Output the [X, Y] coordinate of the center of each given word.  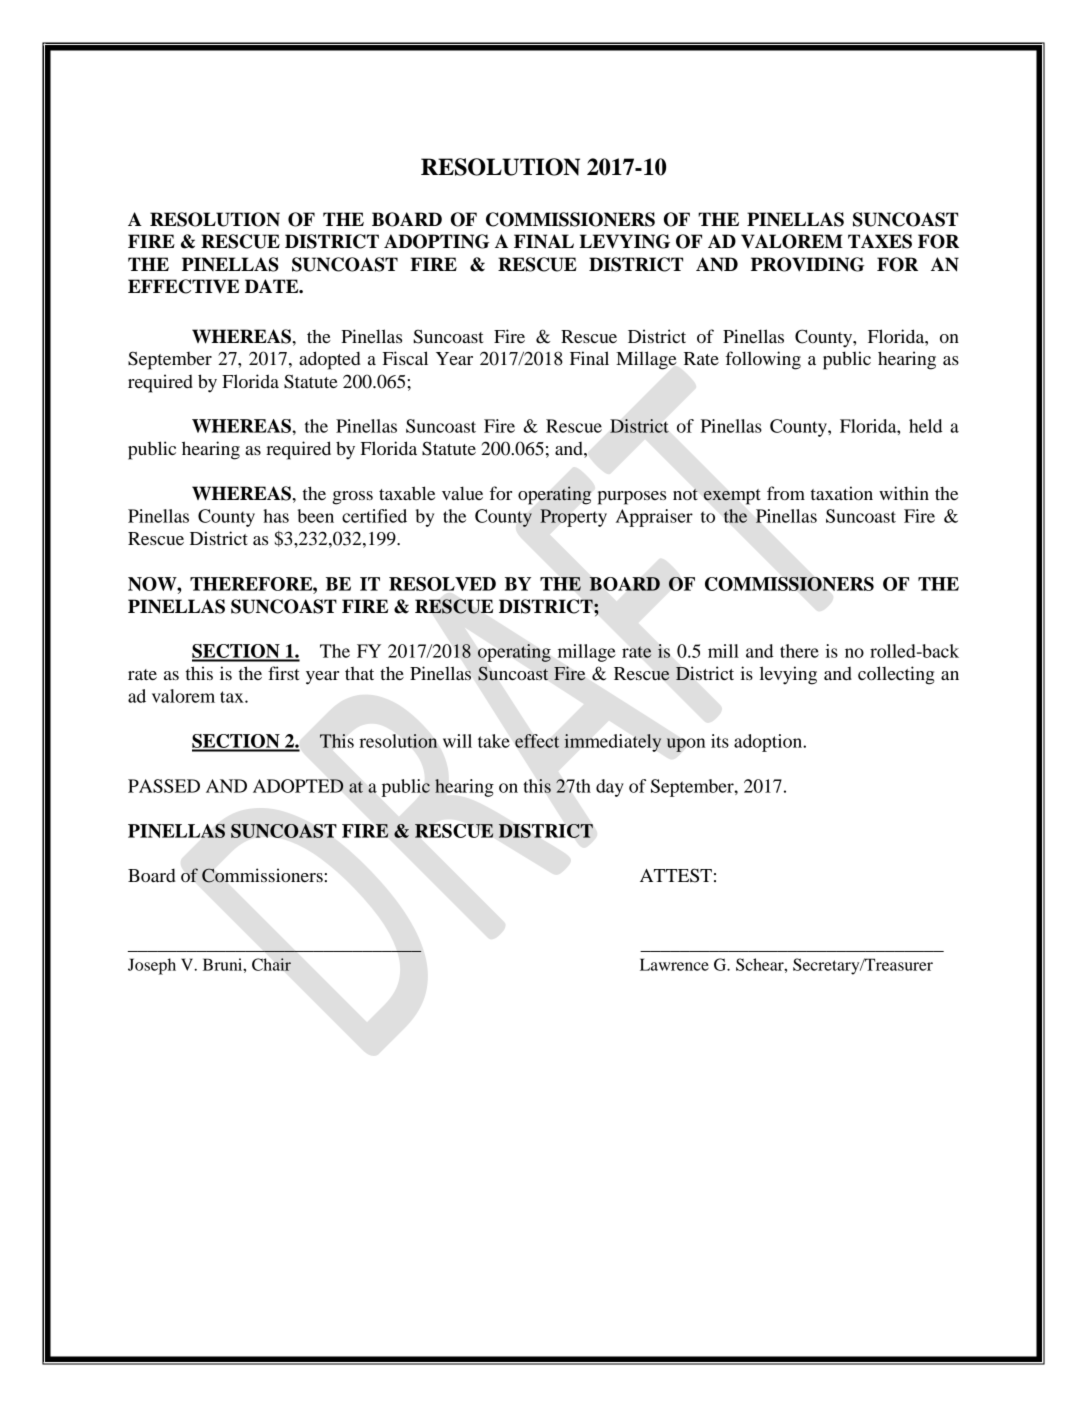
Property [573, 518]
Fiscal [405, 358]
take [494, 741]
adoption [769, 743]
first [283, 673]
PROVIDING [808, 264]
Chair [271, 964]
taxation [842, 493]
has [276, 516]
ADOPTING [437, 241]
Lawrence [674, 964]
